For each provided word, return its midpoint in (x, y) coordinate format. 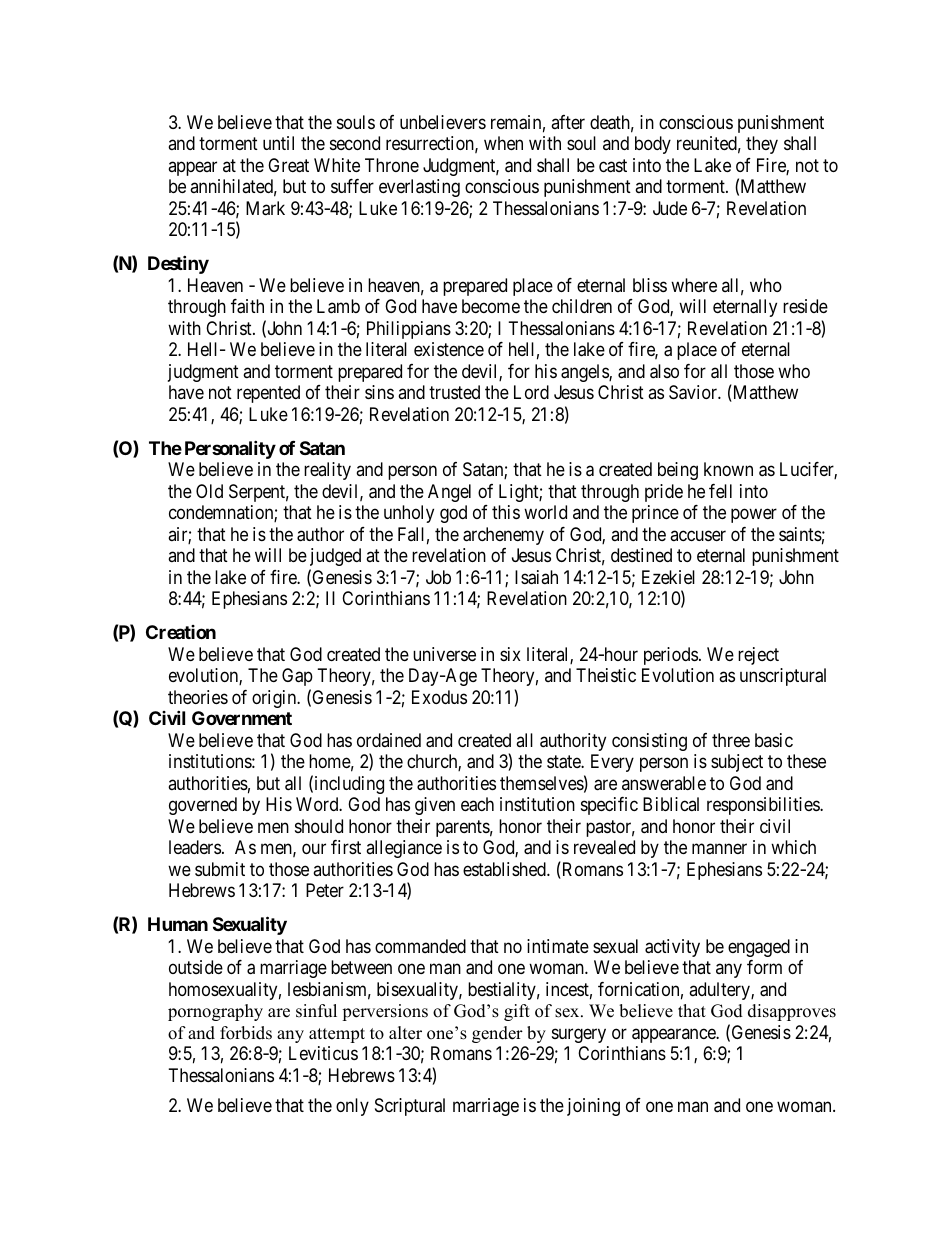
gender (497, 1034)
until (278, 143)
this (506, 512)
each (477, 804)
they (762, 145)
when (503, 143)
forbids (246, 1033)
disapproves (792, 1012)
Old (209, 491)
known (728, 469)
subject (737, 763)
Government (242, 718)
